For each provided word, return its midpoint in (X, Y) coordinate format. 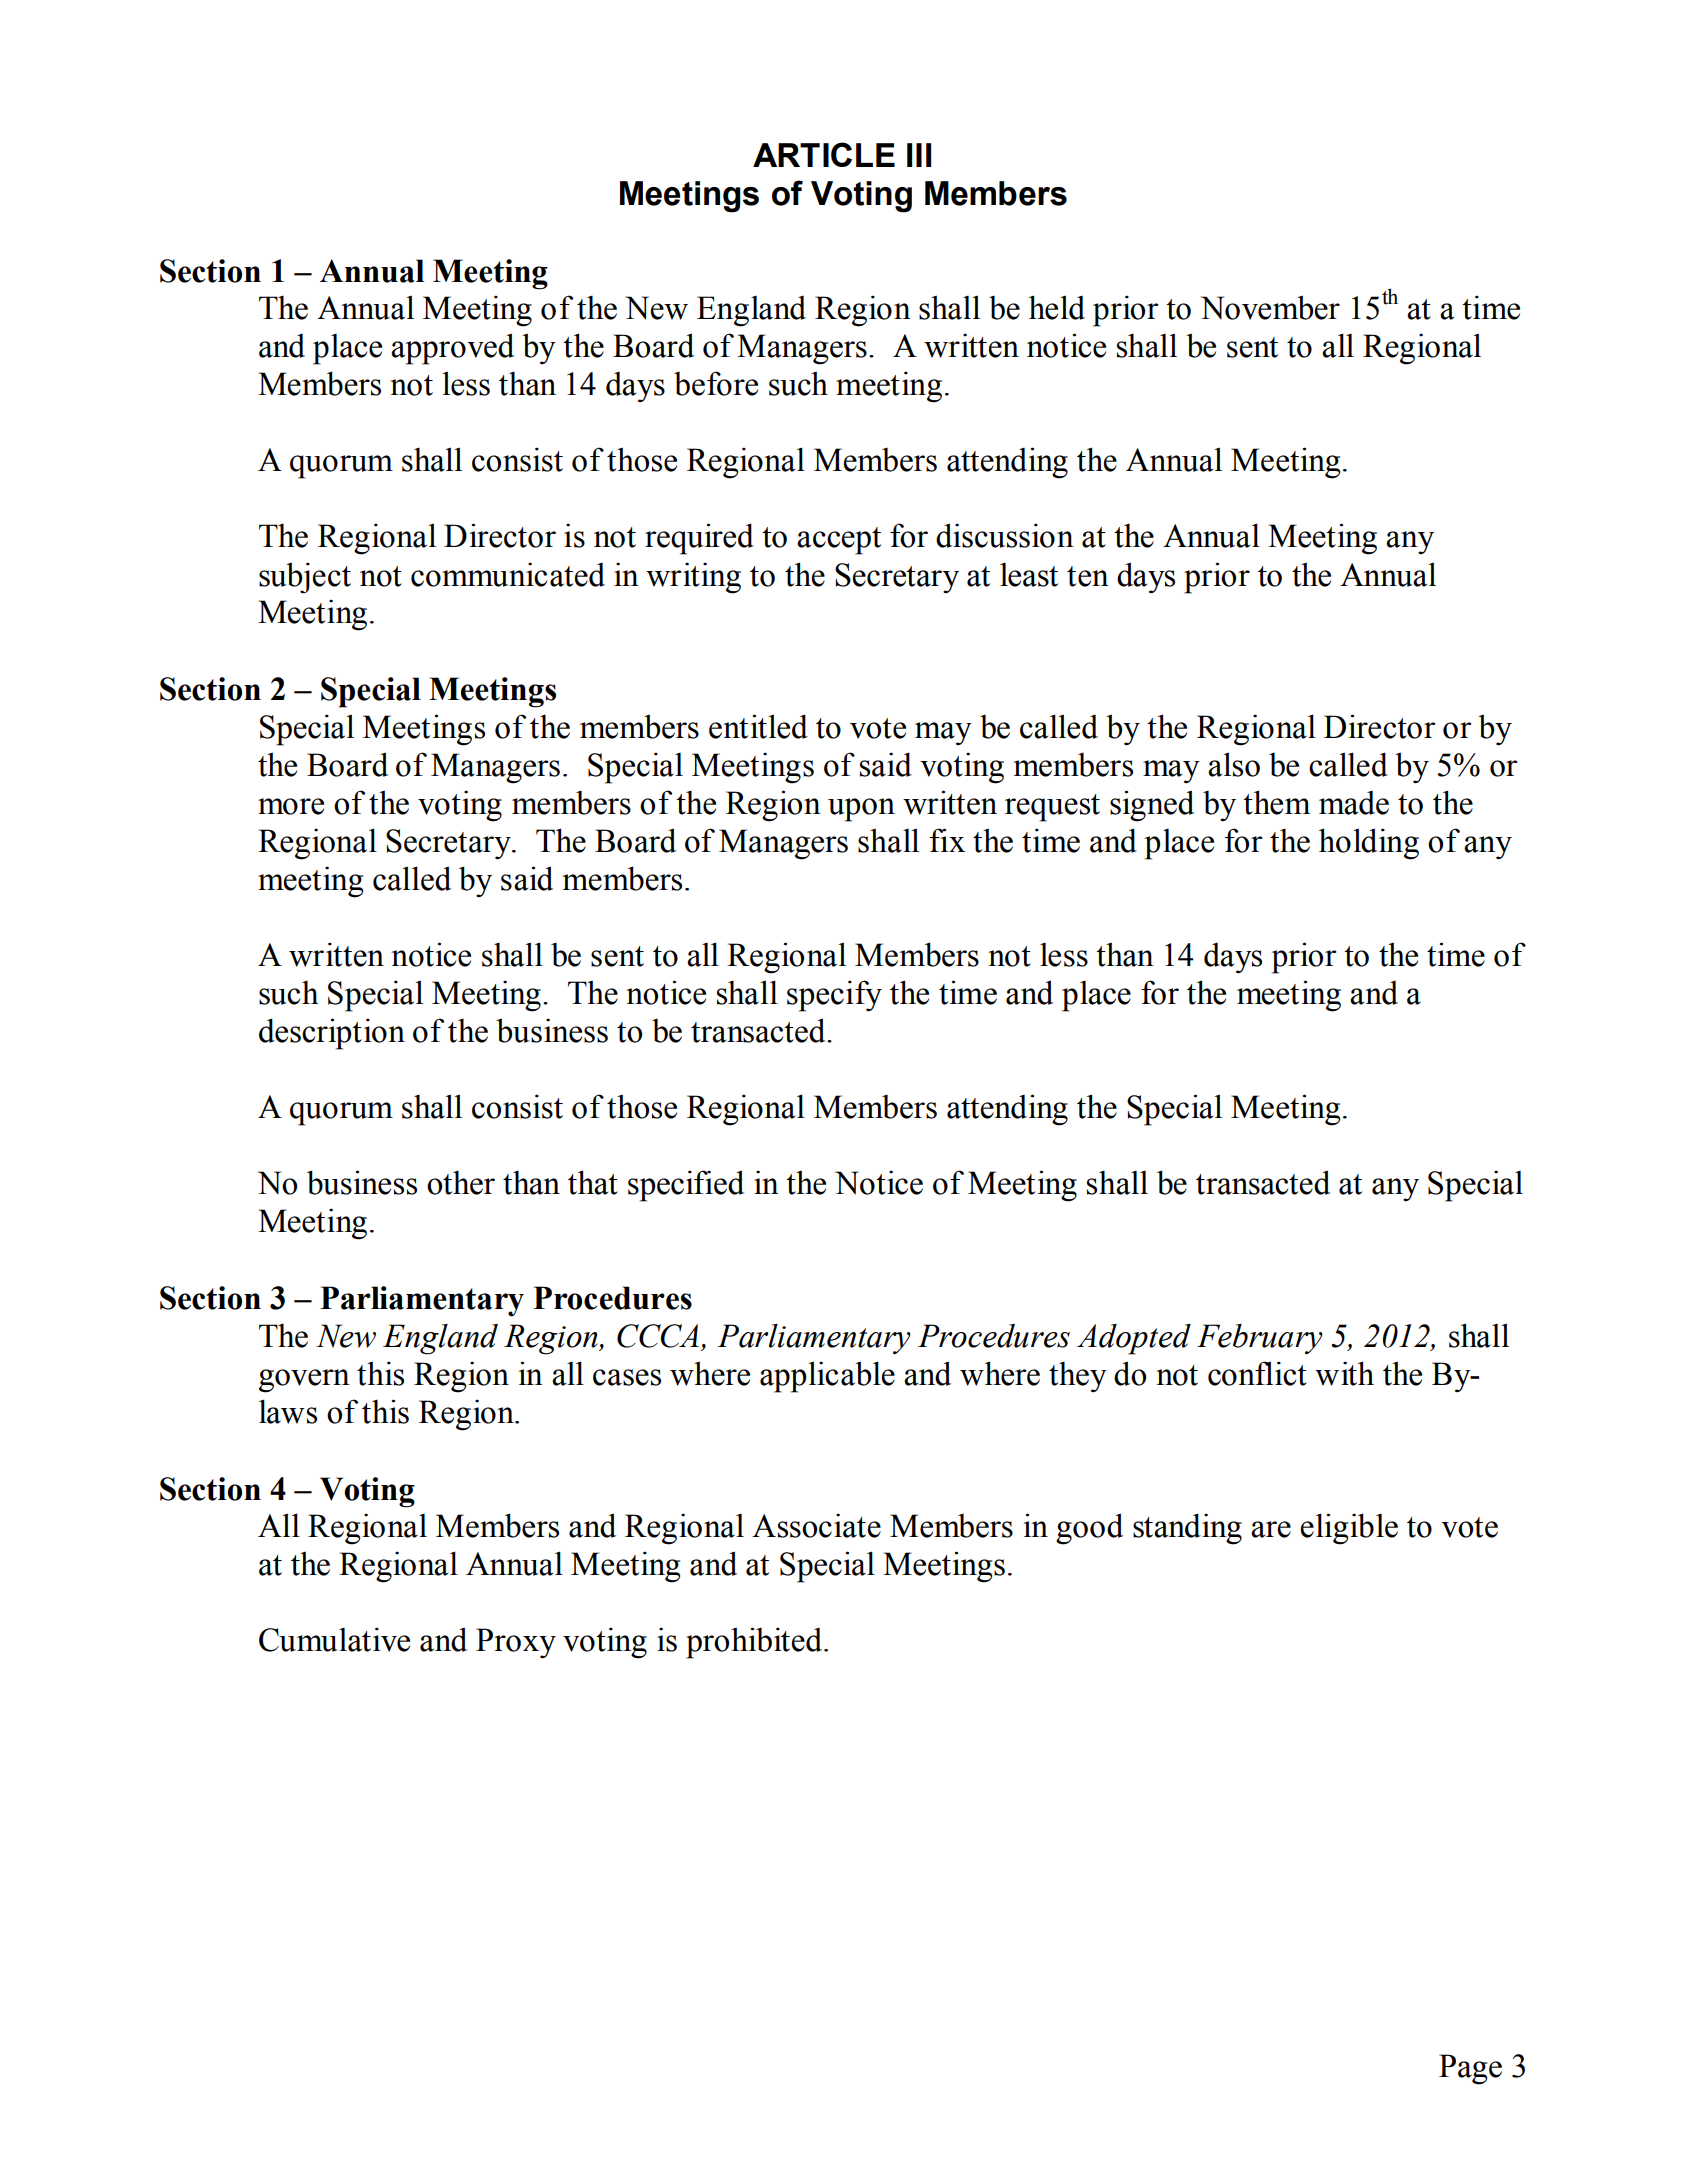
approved (452, 349)
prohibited (755, 1643)
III (919, 155)
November (1270, 307)
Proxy (516, 1643)
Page (1470, 2069)
